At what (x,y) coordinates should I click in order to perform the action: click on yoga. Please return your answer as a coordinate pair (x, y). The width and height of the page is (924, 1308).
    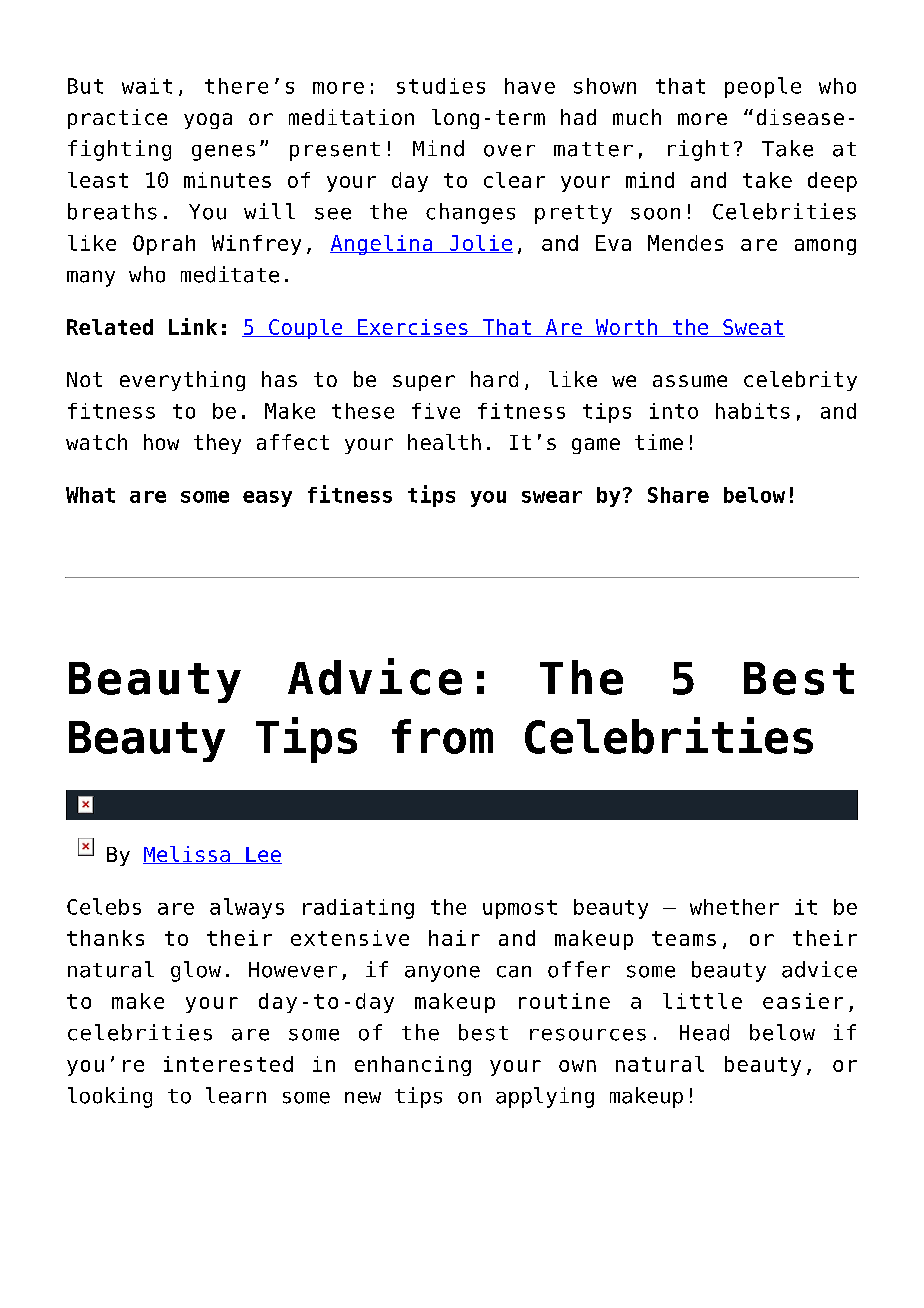
    Looking at the image, I should click on (208, 121).
